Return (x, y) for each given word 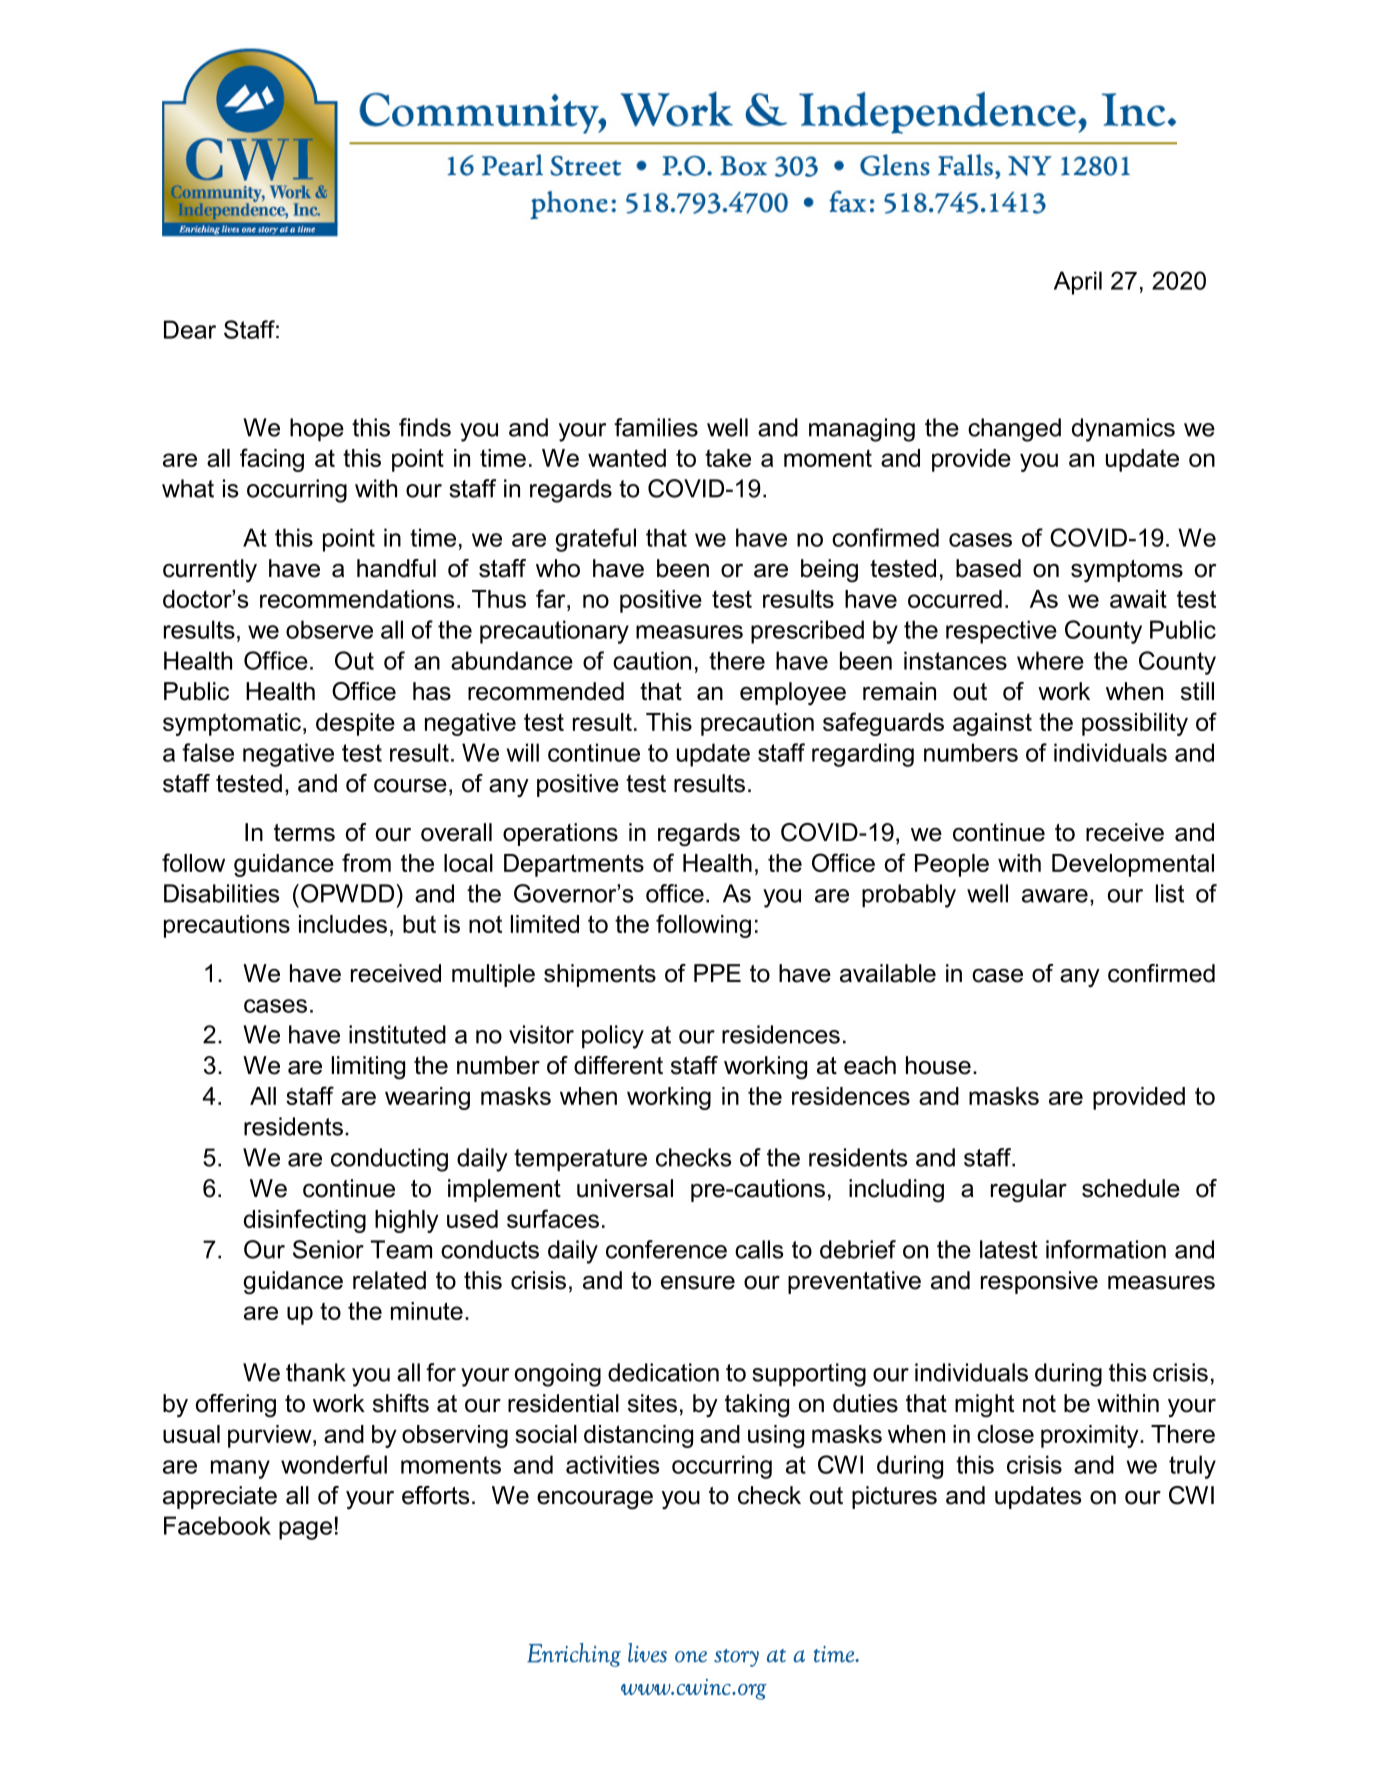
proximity (1091, 1436)
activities (612, 1464)
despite (355, 724)
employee (793, 693)
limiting (368, 1068)
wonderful (334, 1464)
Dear (190, 329)
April (1078, 283)
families (656, 427)
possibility (1135, 724)
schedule (1131, 1188)
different (618, 1065)
